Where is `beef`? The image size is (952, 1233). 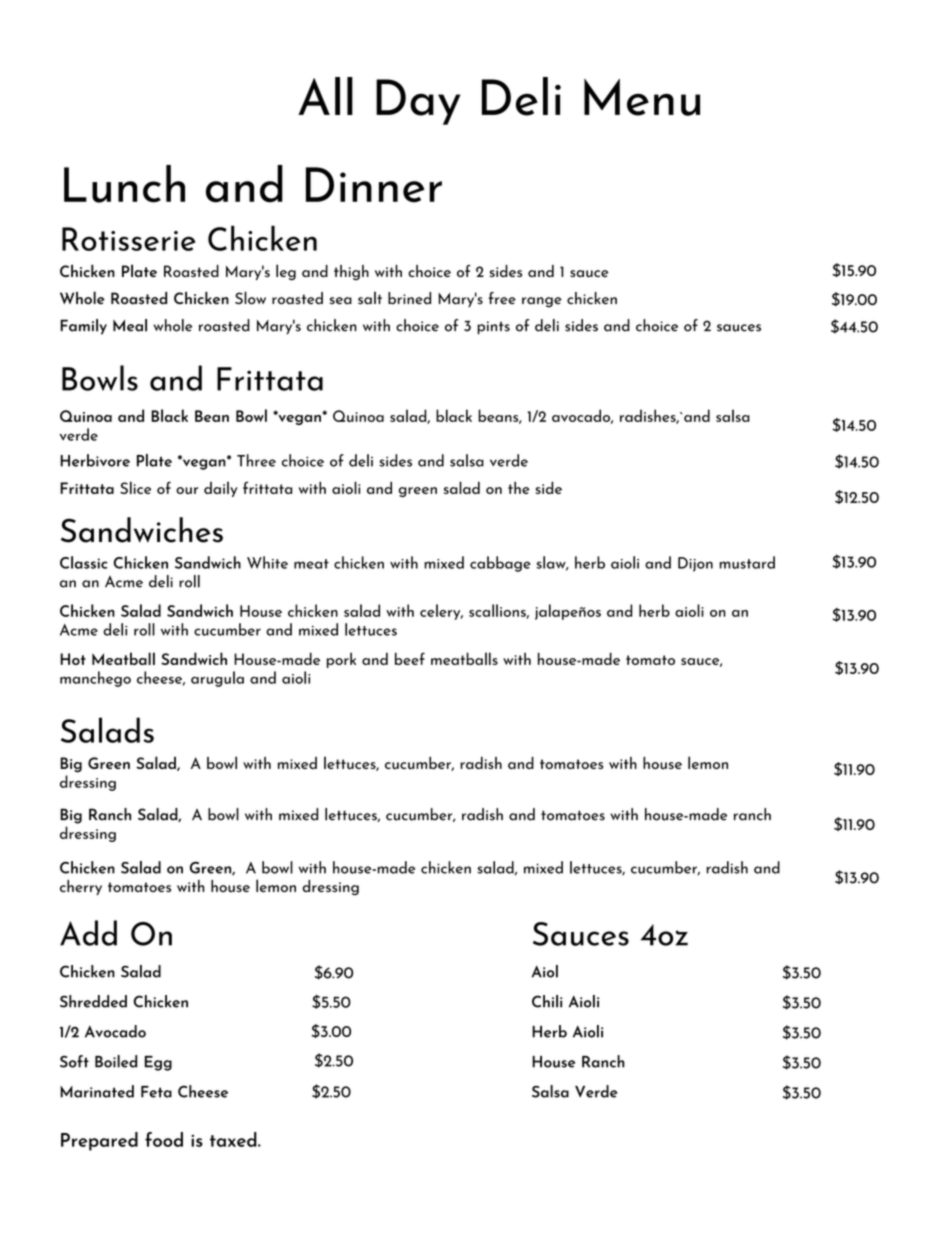
beef is located at coordinates (410, 658).
